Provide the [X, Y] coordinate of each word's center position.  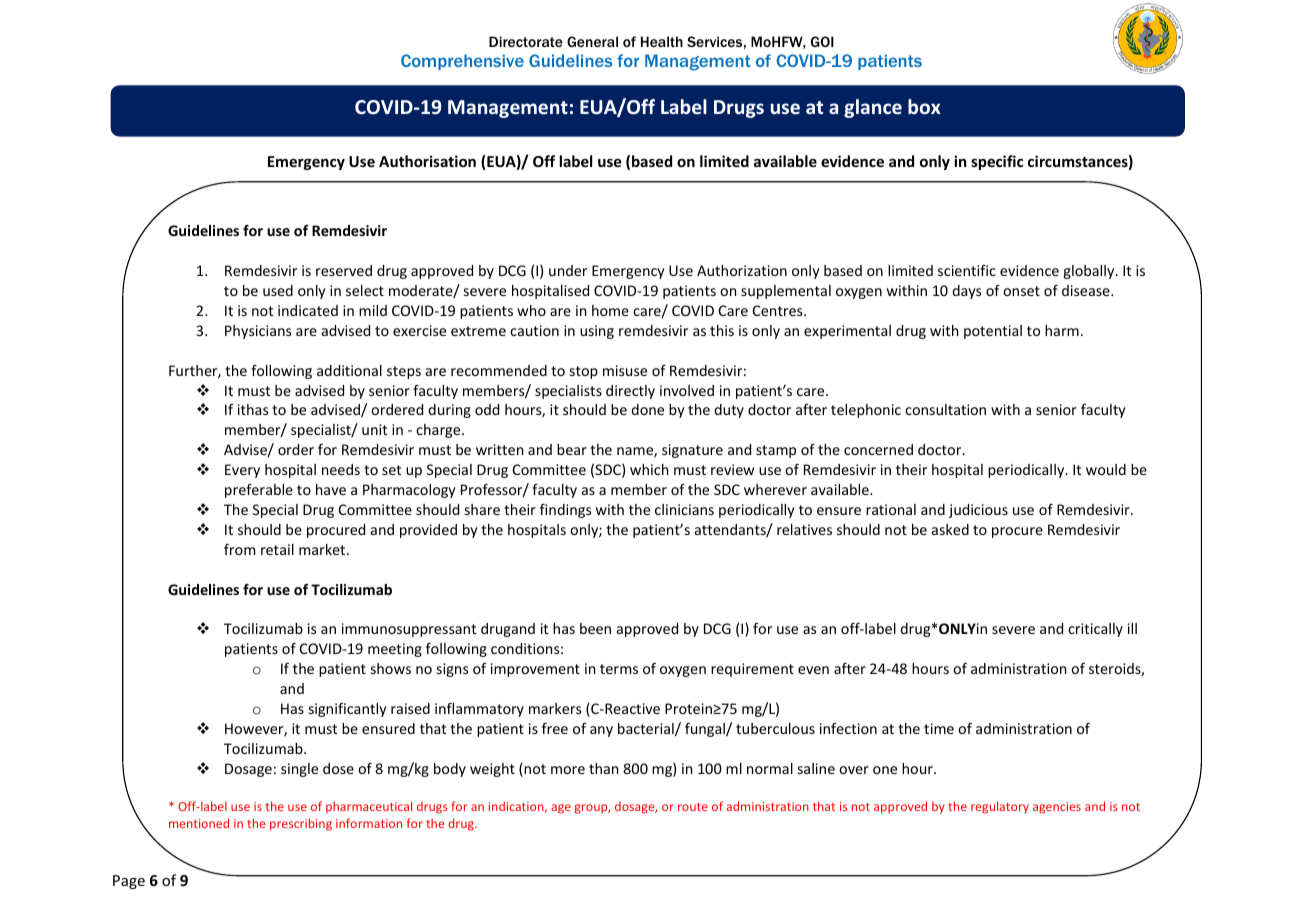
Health [662, 41]
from [239, 549]
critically [1095, 630]
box [924, 106]
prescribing [301, 824]
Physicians [258, 332]
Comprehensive [462, 62]
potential [993, 332]
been [595, 628]
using [597, 332]
